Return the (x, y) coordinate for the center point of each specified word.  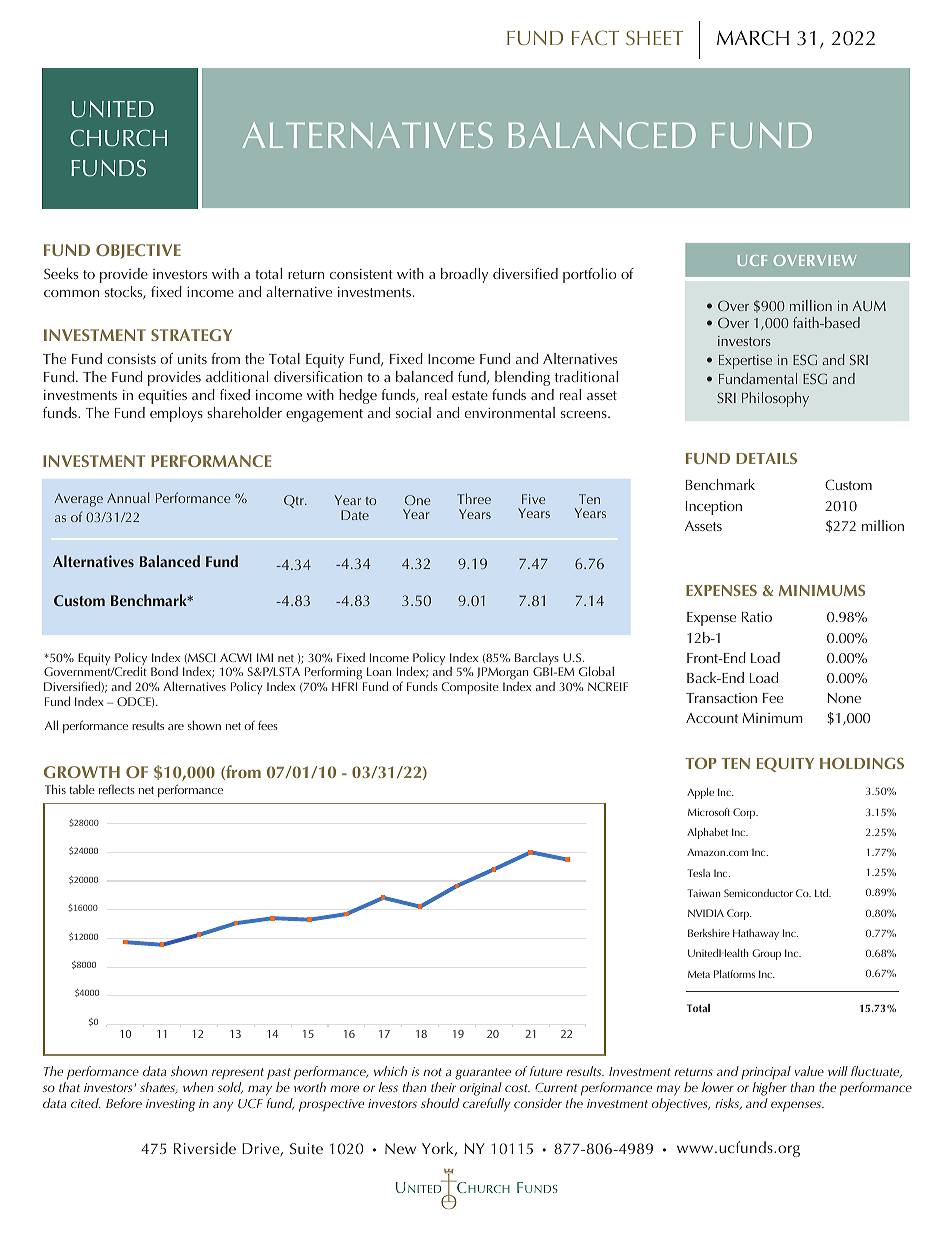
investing (170, 1105)
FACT (595, 37)
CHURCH (118, 138)
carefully (486, 1105)
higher (769, 1090)
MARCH (753, 38)
